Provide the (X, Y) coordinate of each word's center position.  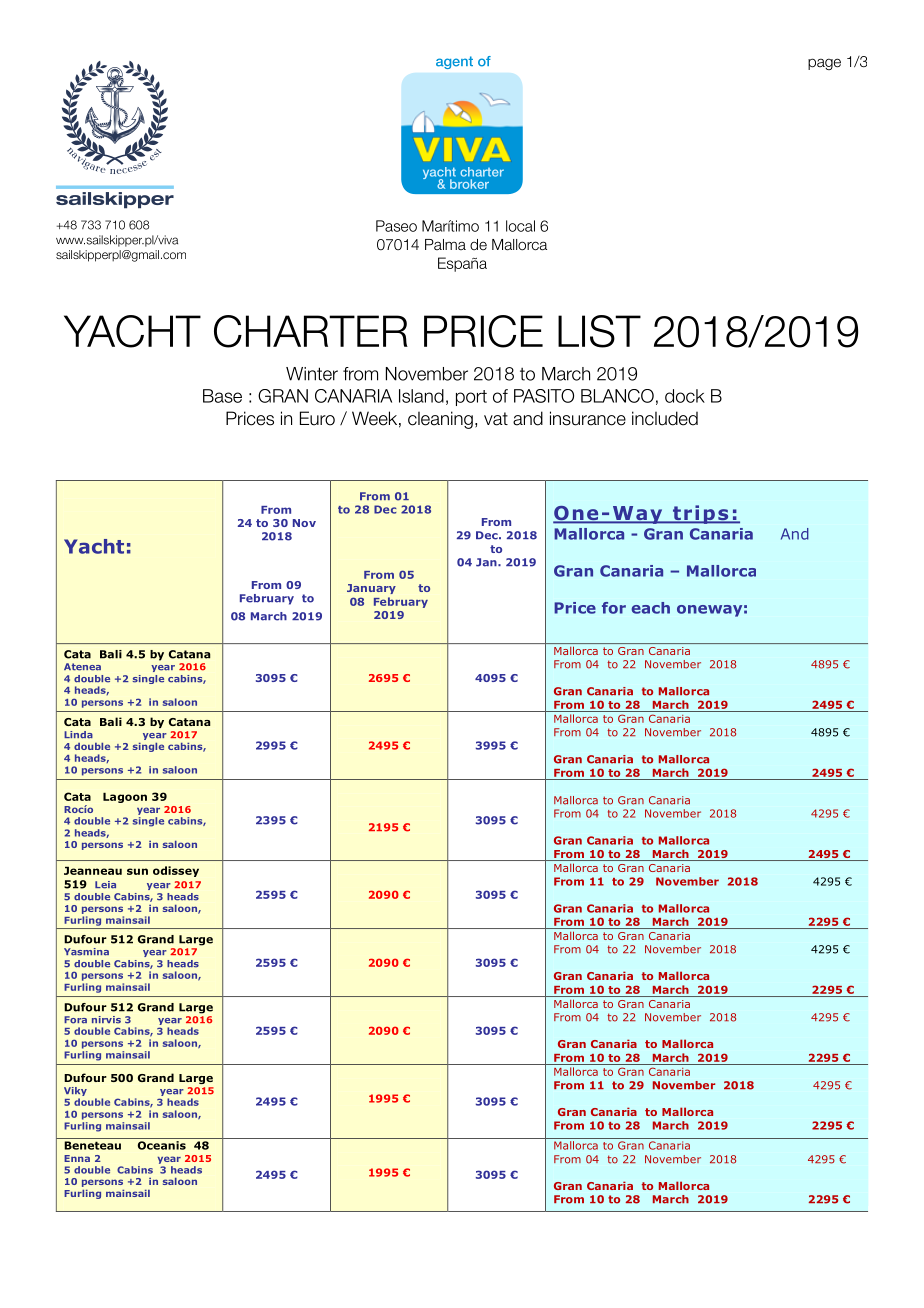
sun (137, 871)
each (650, 608)
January (371, 589)
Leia (105, 885)
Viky (75, 1093)
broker (469, 184)
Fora (75, 1020)
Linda (78, 735)
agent (454, 62)
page (824, 64)
